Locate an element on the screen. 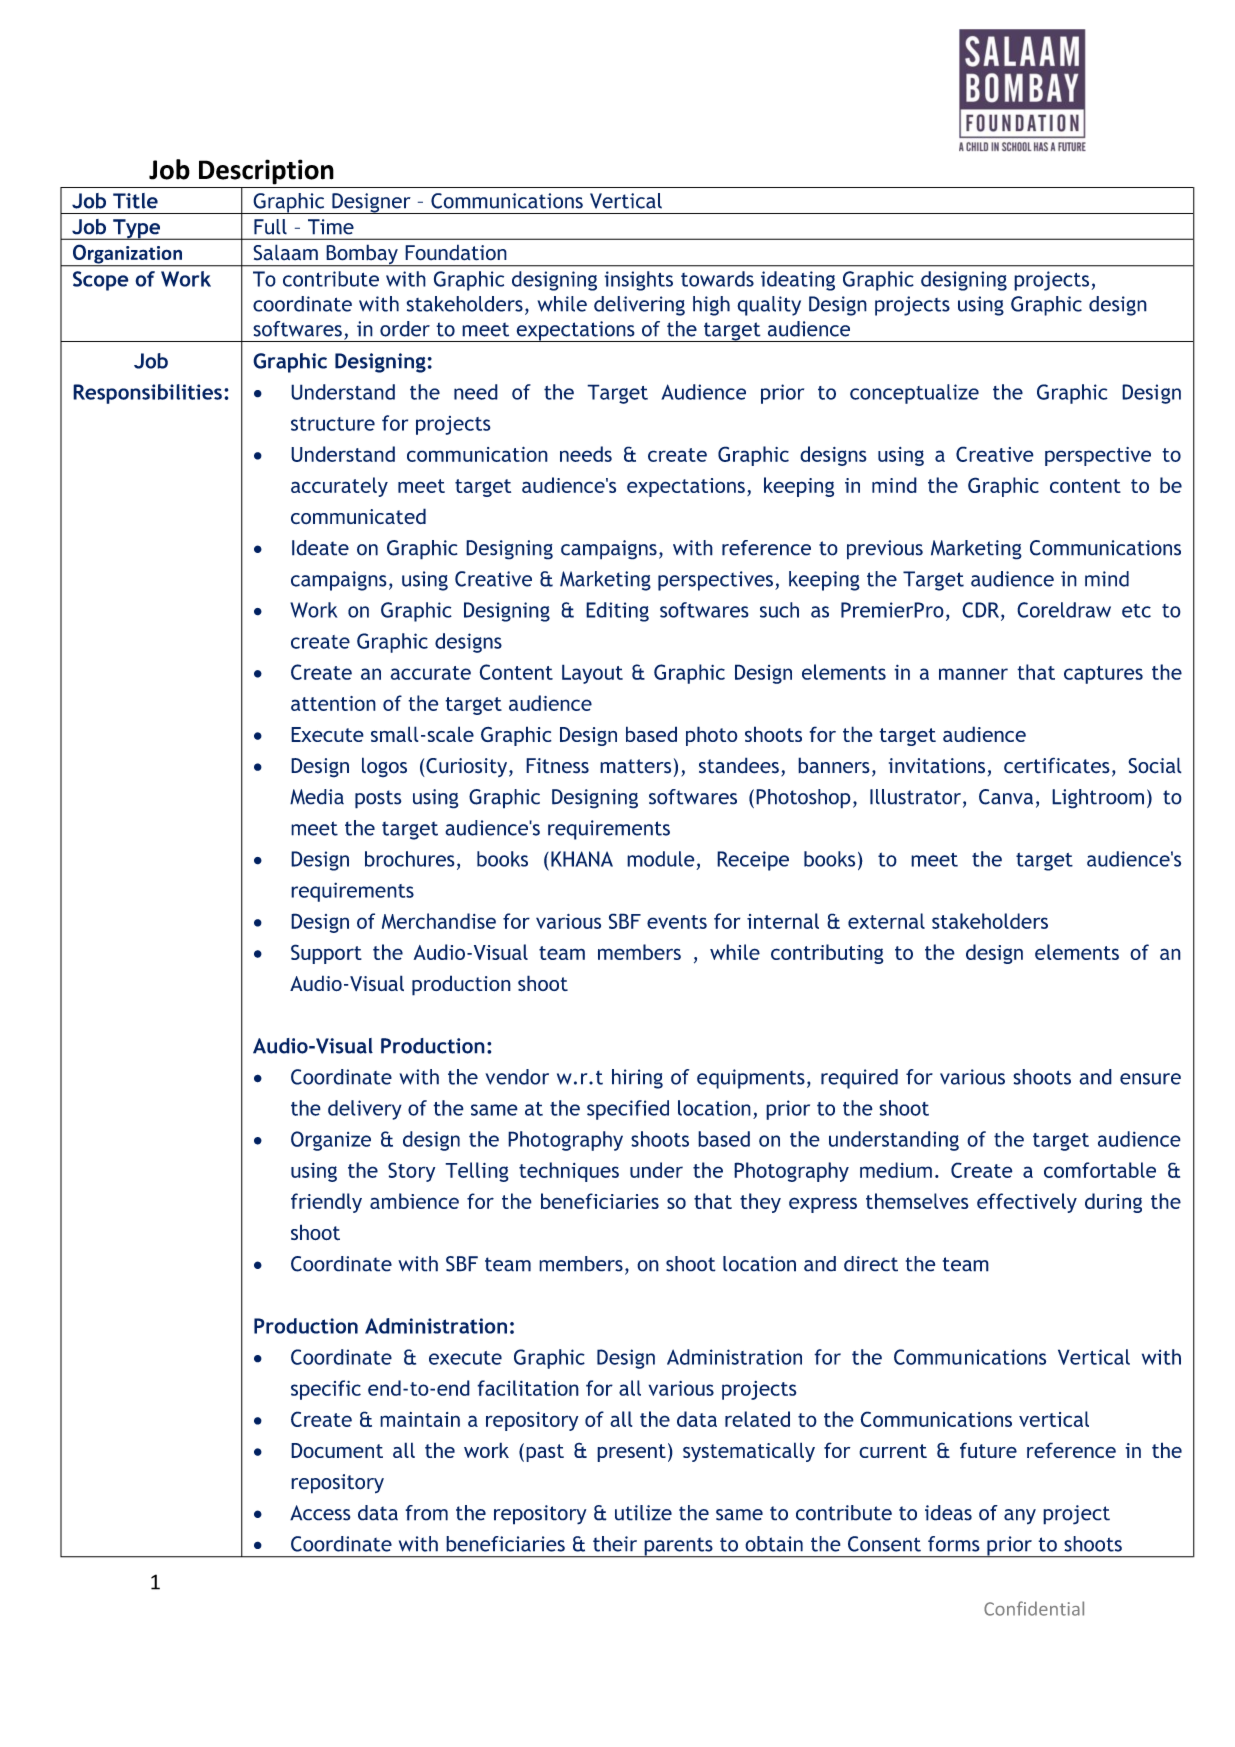  effectively is located at coordinates (1027, 1203).
